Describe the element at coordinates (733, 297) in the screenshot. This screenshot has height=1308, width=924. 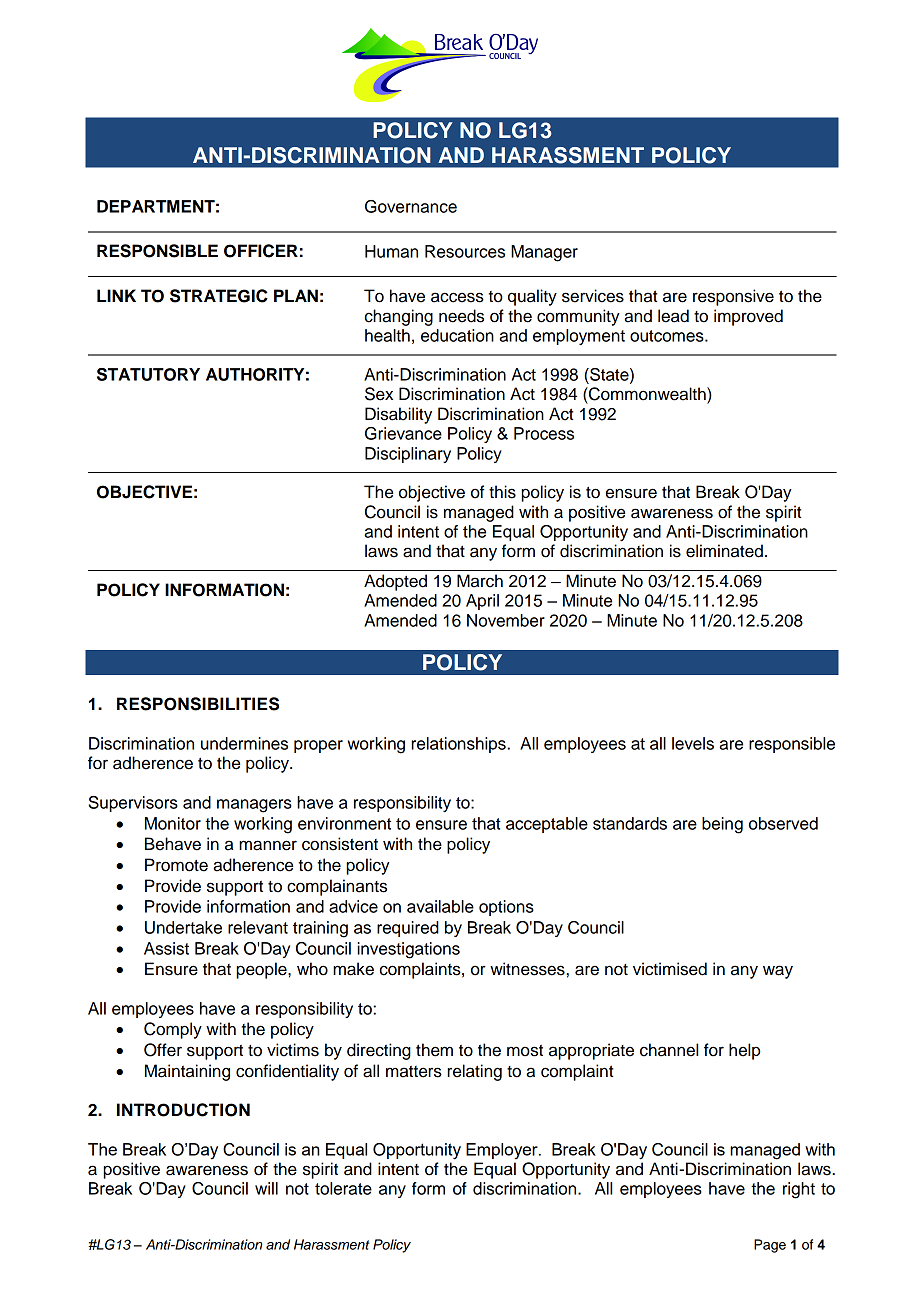
I see `responsive` at that location.
